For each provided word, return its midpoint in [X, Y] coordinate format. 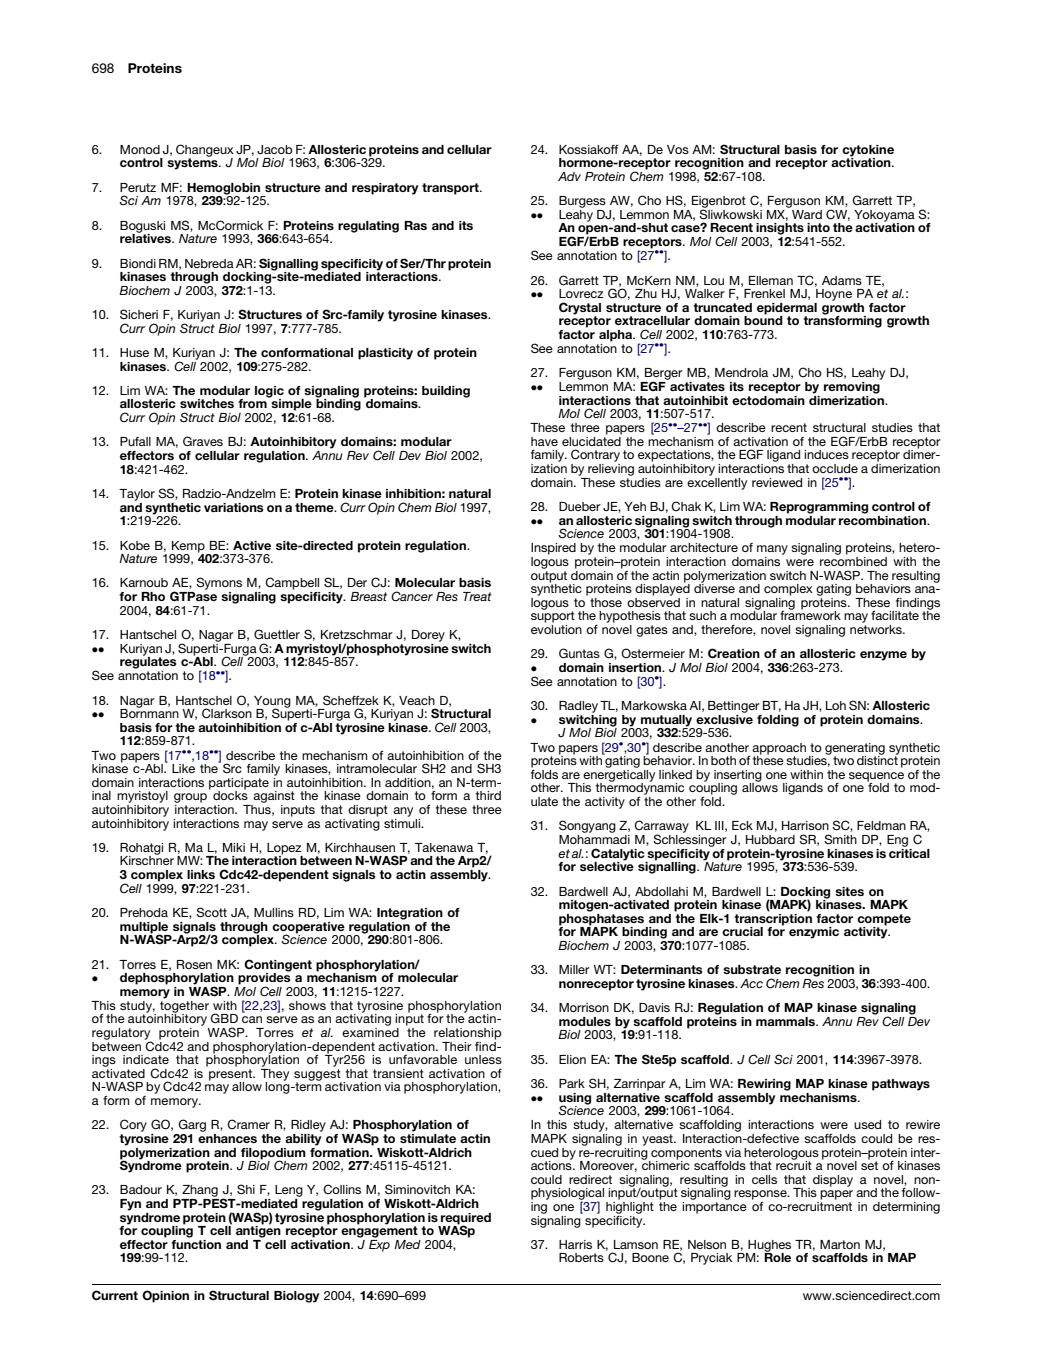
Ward [806, 213]
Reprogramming [819, 508]
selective [607, 865]
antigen [259, 1231]
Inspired [553, 549]
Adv [569, 176]
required [466, 1219]
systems [193, 163]
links [201, 874]
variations [233, 507]
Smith [840, 839]
